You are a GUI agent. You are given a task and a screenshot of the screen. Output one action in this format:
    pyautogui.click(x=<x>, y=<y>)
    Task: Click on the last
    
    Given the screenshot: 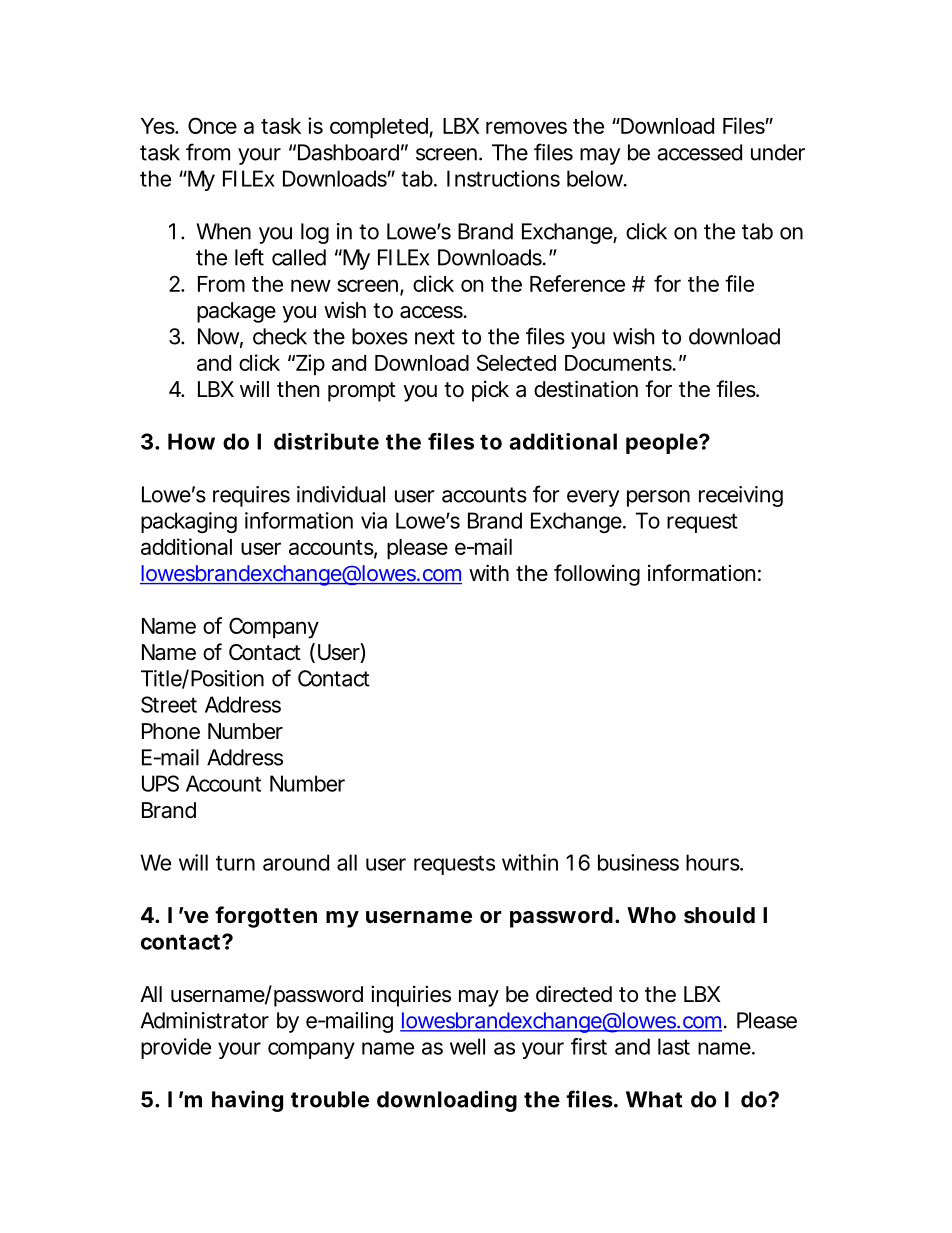 What is the action you would take?
    pyautogui.click(x=674, y=1046)
